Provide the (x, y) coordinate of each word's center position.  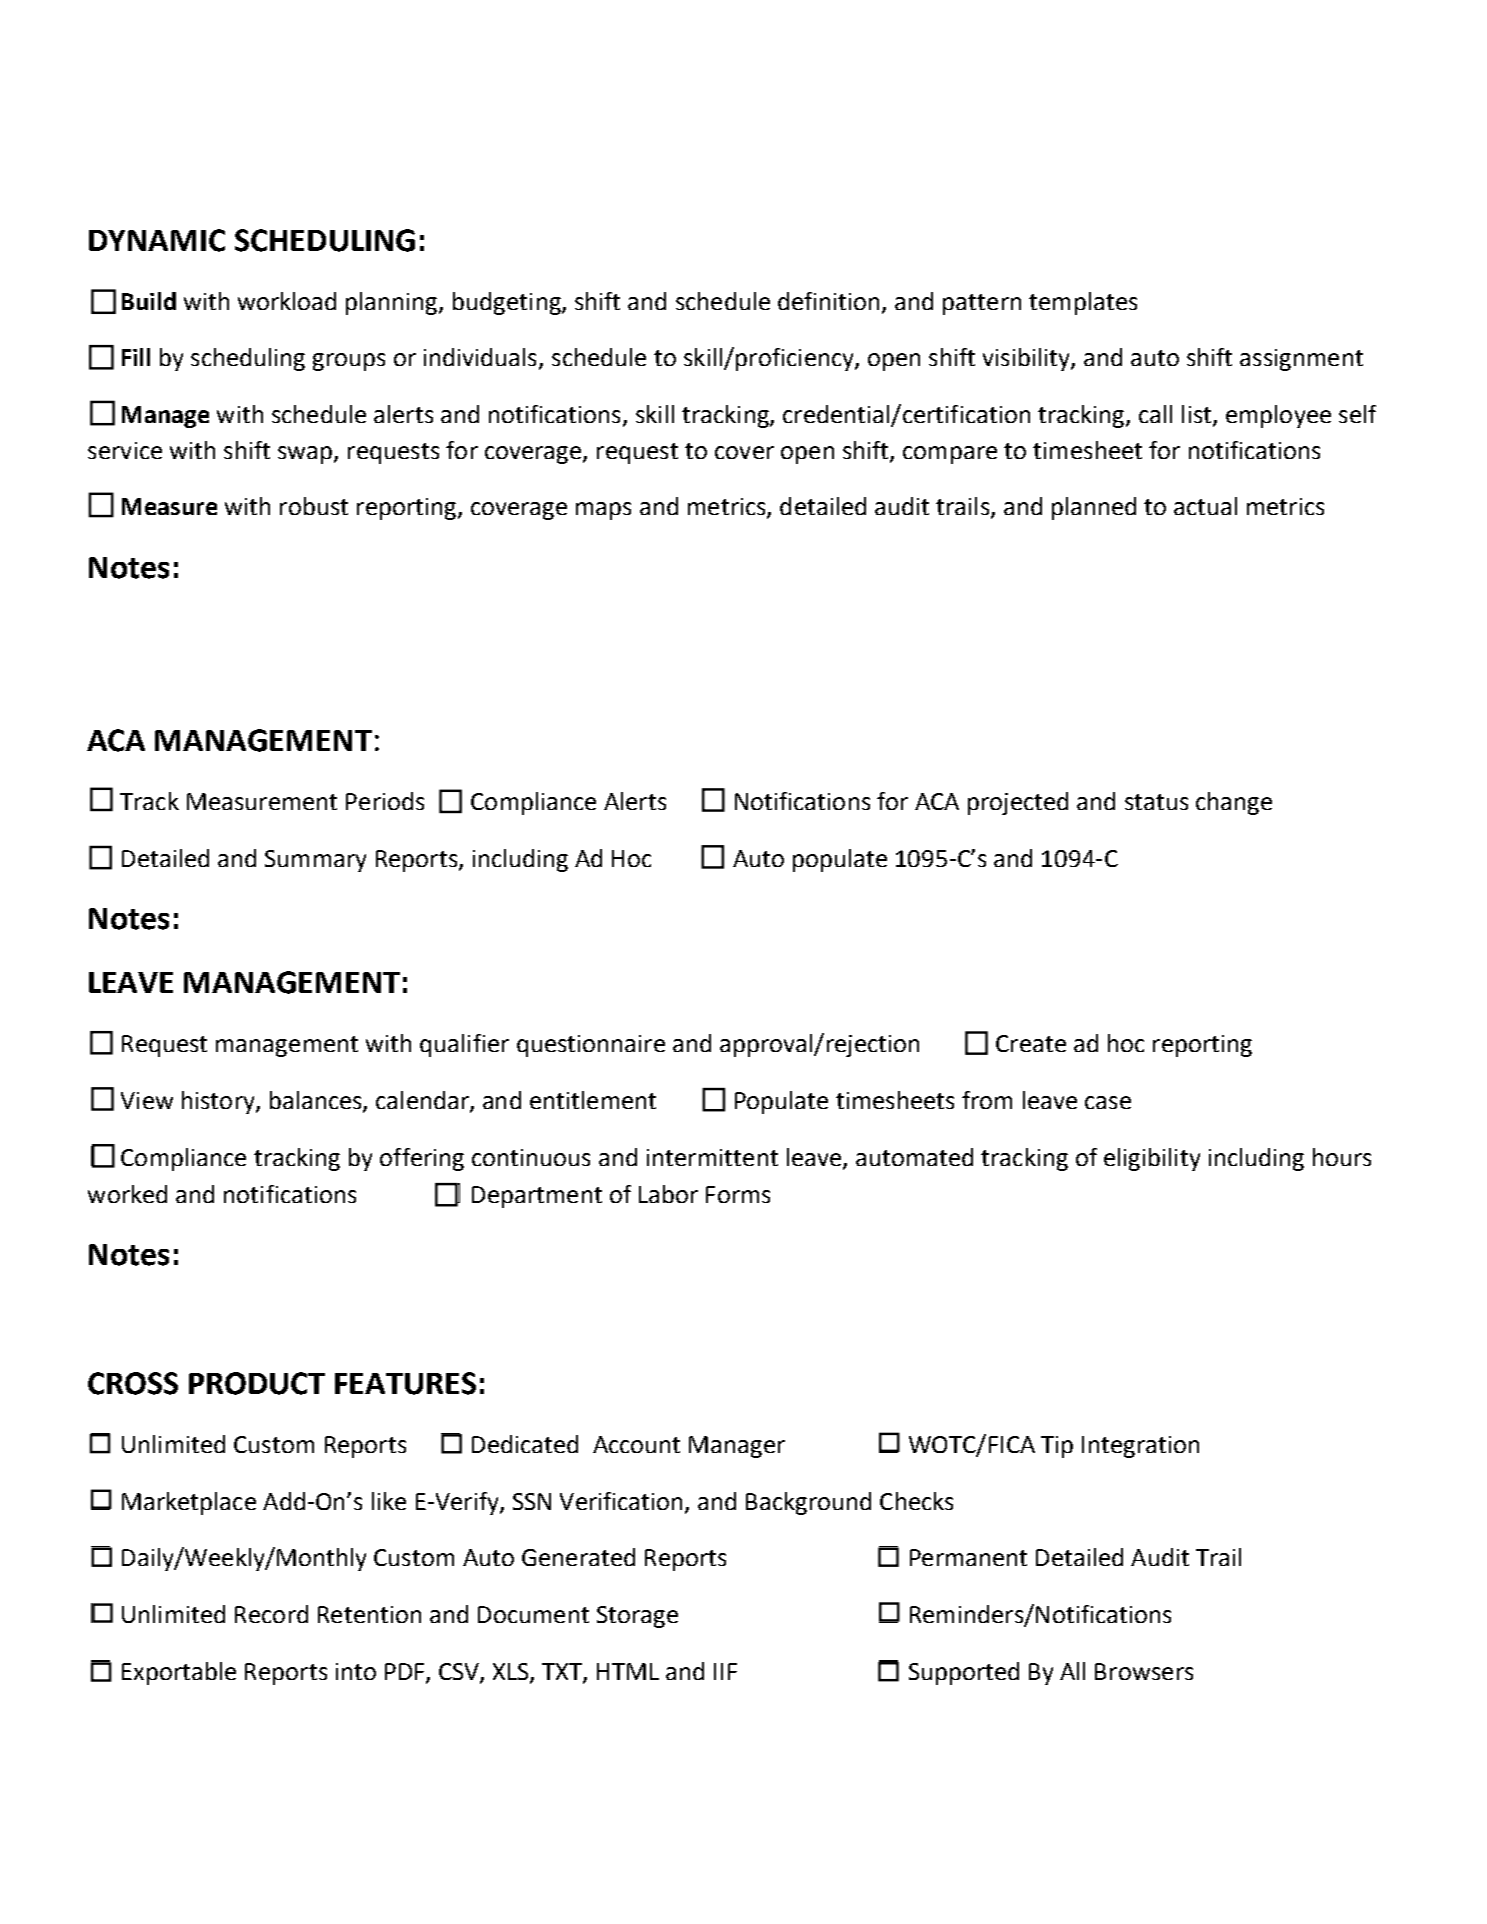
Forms (738, 1194)
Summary (315, 861)
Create (1031, 1043)
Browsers (1144, 1671)
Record (271, 1614)
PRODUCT (257, 1383)
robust (314, 506)
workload (287, 301)
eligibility (1152, 1159)
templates (1083, 303)
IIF (725, 1671)
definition (830, 302)
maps (603, 511)
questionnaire (591, 1046)
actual (1205, 506)
